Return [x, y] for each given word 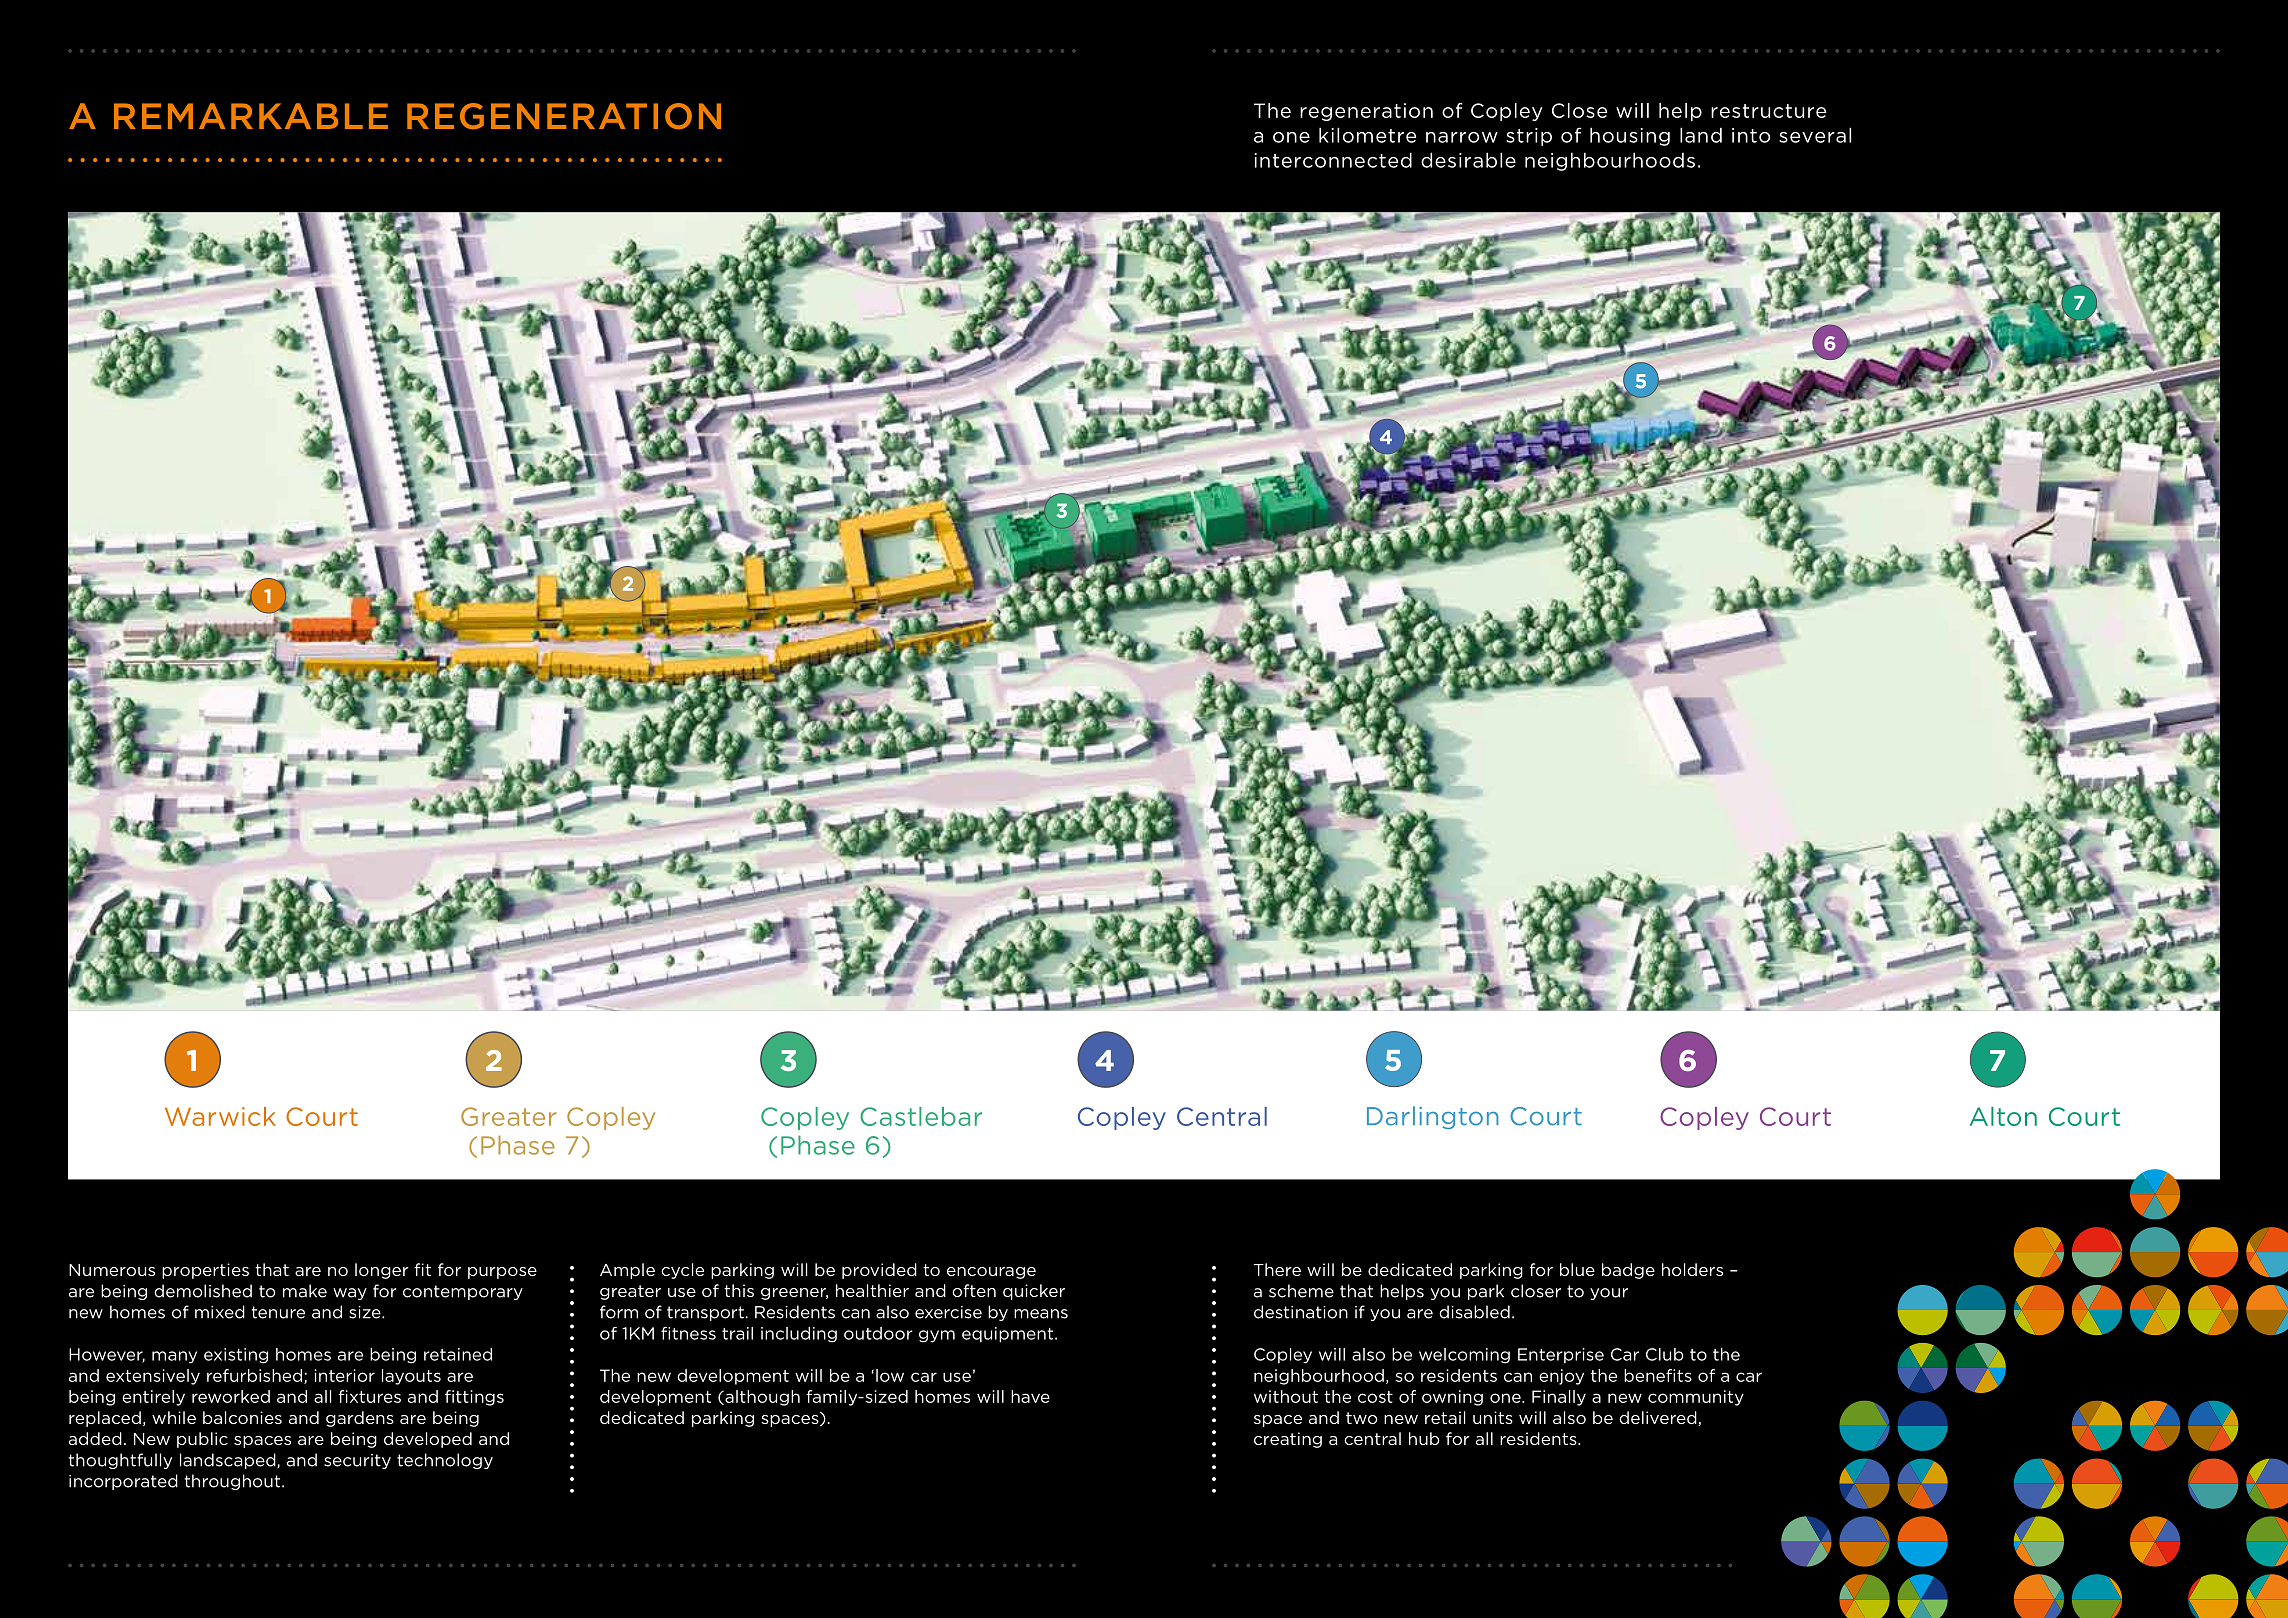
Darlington [1433, 1117]
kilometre [1367, 135]
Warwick [220, 1116]
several [1815, 135]
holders [1692, 1269]
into [1751, 135]
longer [382, 1271]
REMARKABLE [251, 116]
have [1030, 1396]
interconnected [1333, 160]
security [357, 1461]
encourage [991, 1273]
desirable [1468, 160]
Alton [2003, 1116]
